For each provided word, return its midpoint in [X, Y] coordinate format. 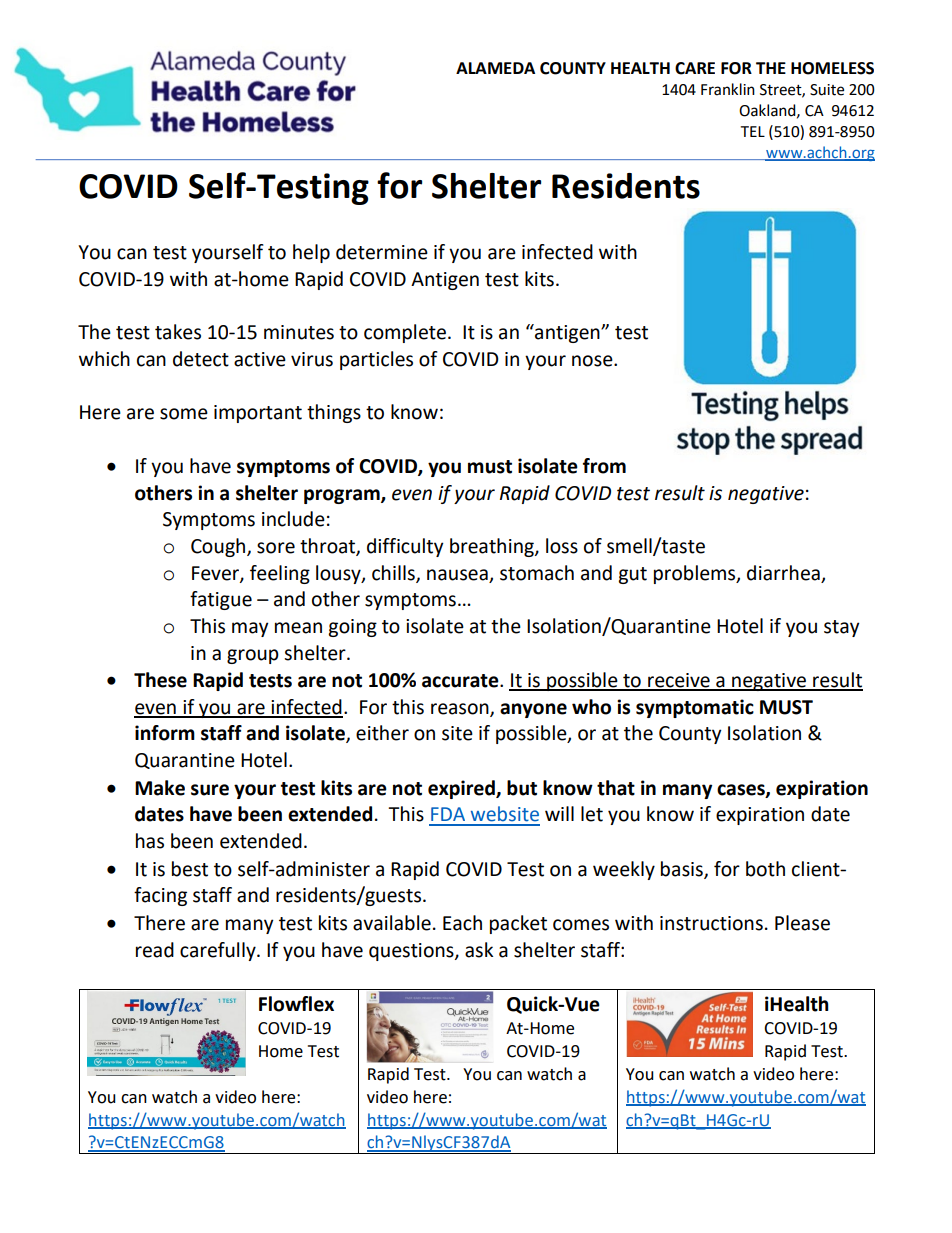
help [311, 253]
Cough [219, 547]
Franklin [728, 89]
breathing [493, 547]
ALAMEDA [495, 68]
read [155, 950]
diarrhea [783, 573]
